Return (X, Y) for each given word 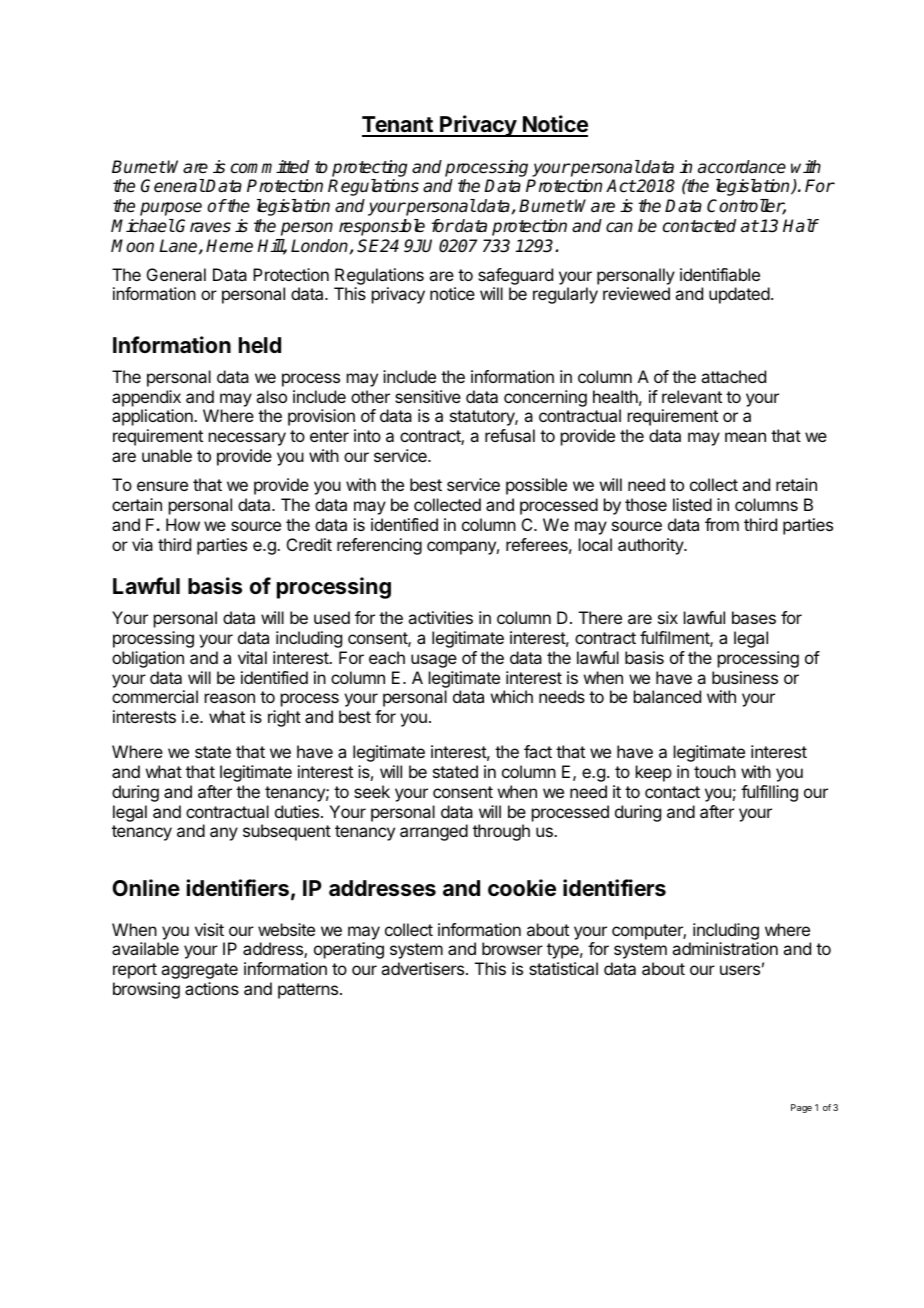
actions (212, 988)
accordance (742, 167)
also (271, 396)
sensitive (428, 396)
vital (252, 657)
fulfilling (769, 793)
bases (754, 617)
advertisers (422, 968)
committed (270, 167)
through (501, 832)
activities (440, 617)
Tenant (398, 126)
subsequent (287, 832)
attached (733, 376)
